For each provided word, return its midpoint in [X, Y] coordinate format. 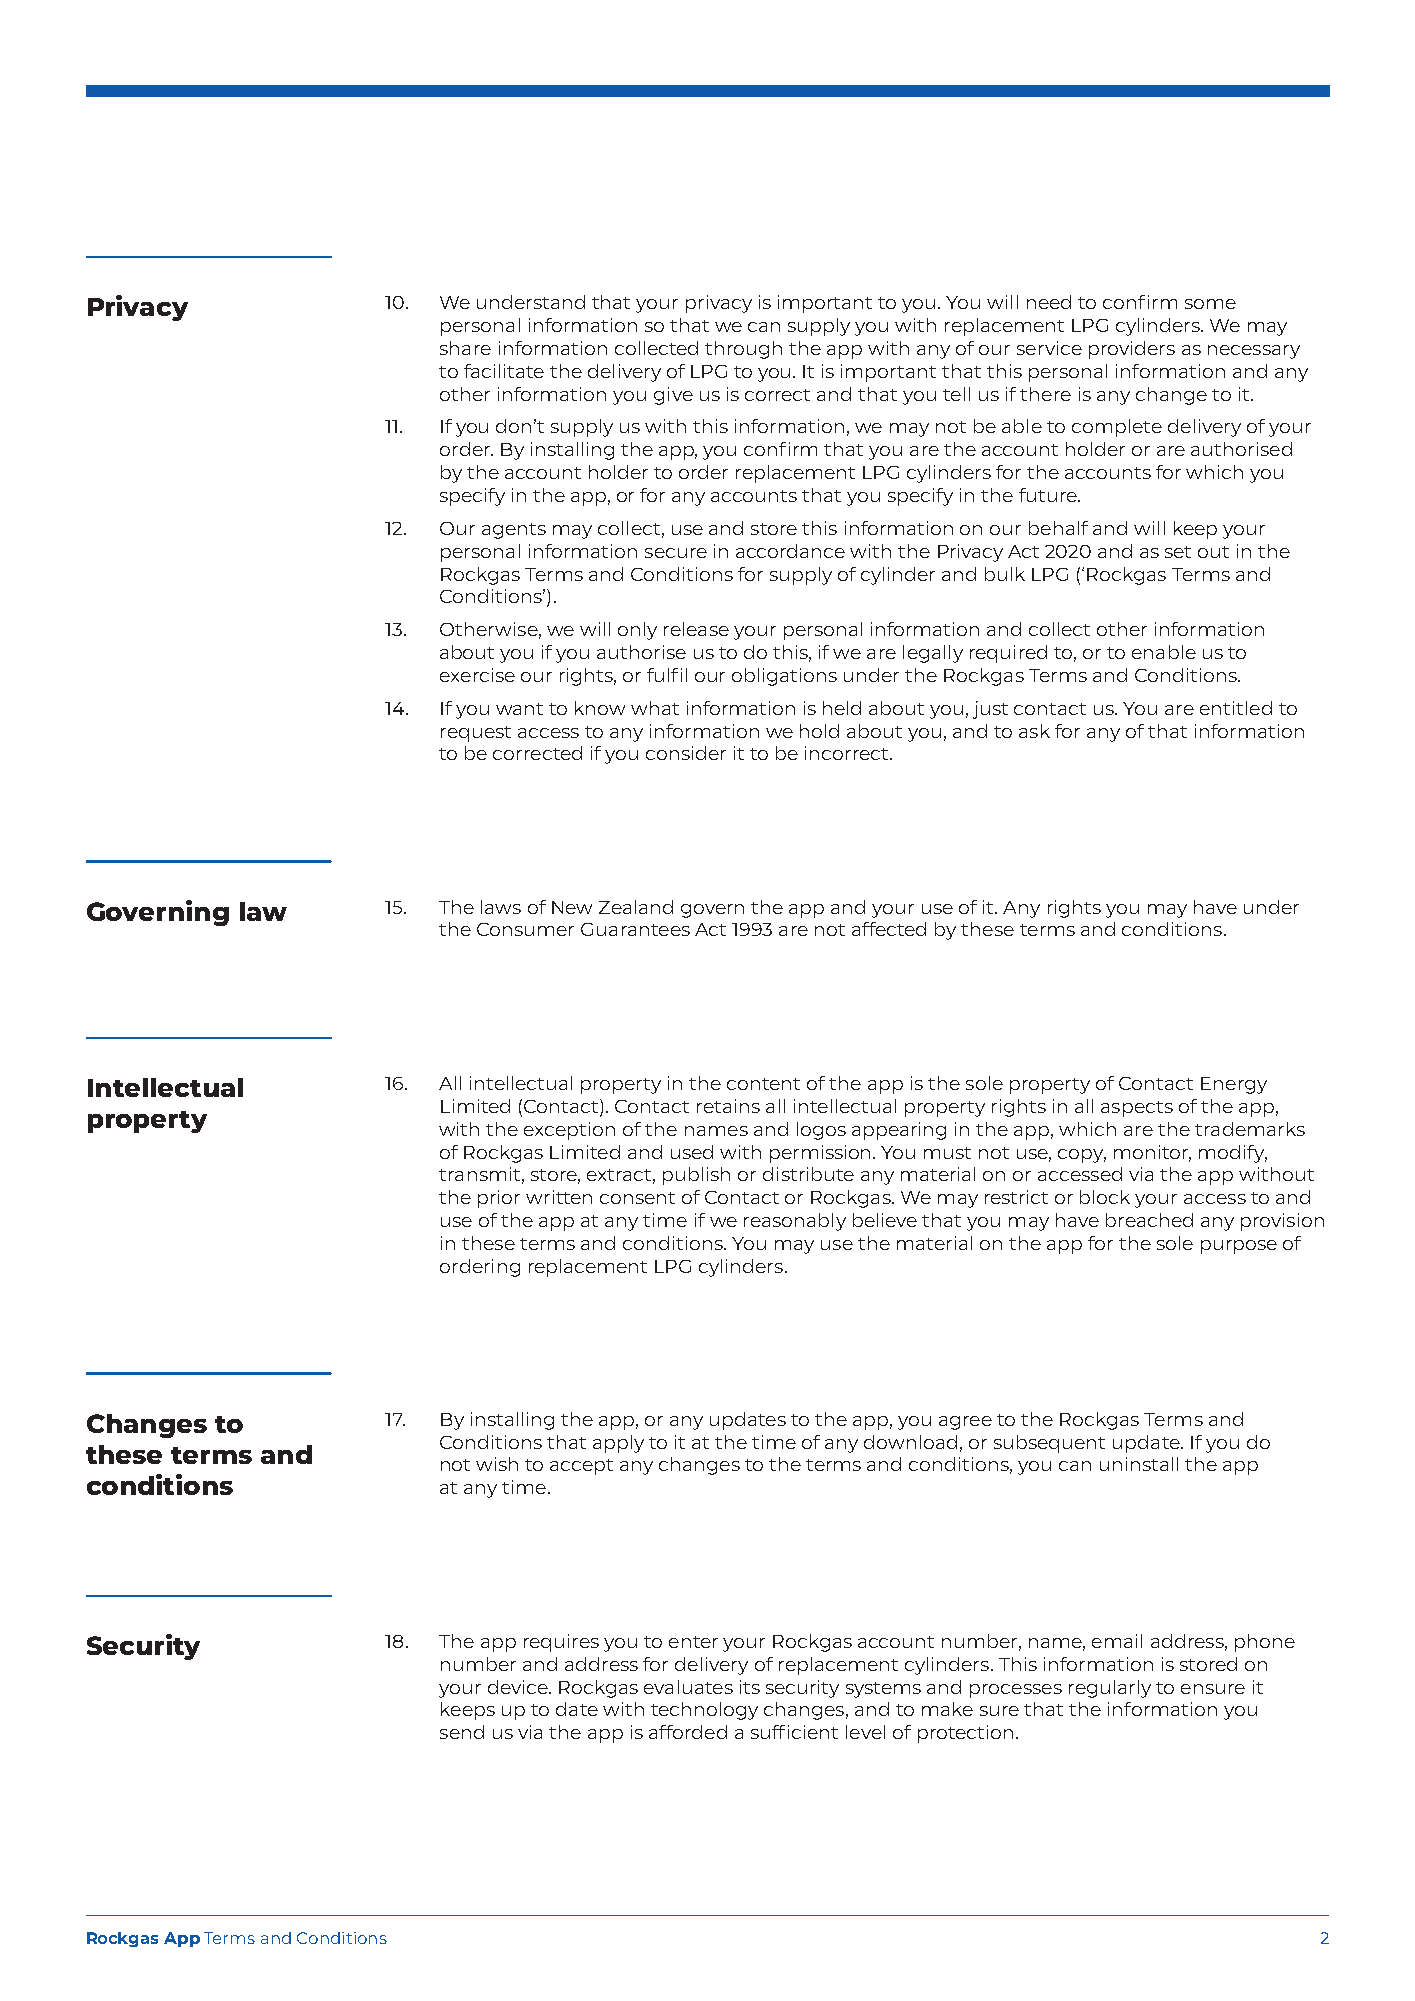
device [519, 1687]
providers [1132, 350]
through [743, 350]
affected [889, 929]
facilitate [504, 371]
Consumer [525, 929]
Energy [1234, 1085]
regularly [1110, 1689]
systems [883, 1690]
